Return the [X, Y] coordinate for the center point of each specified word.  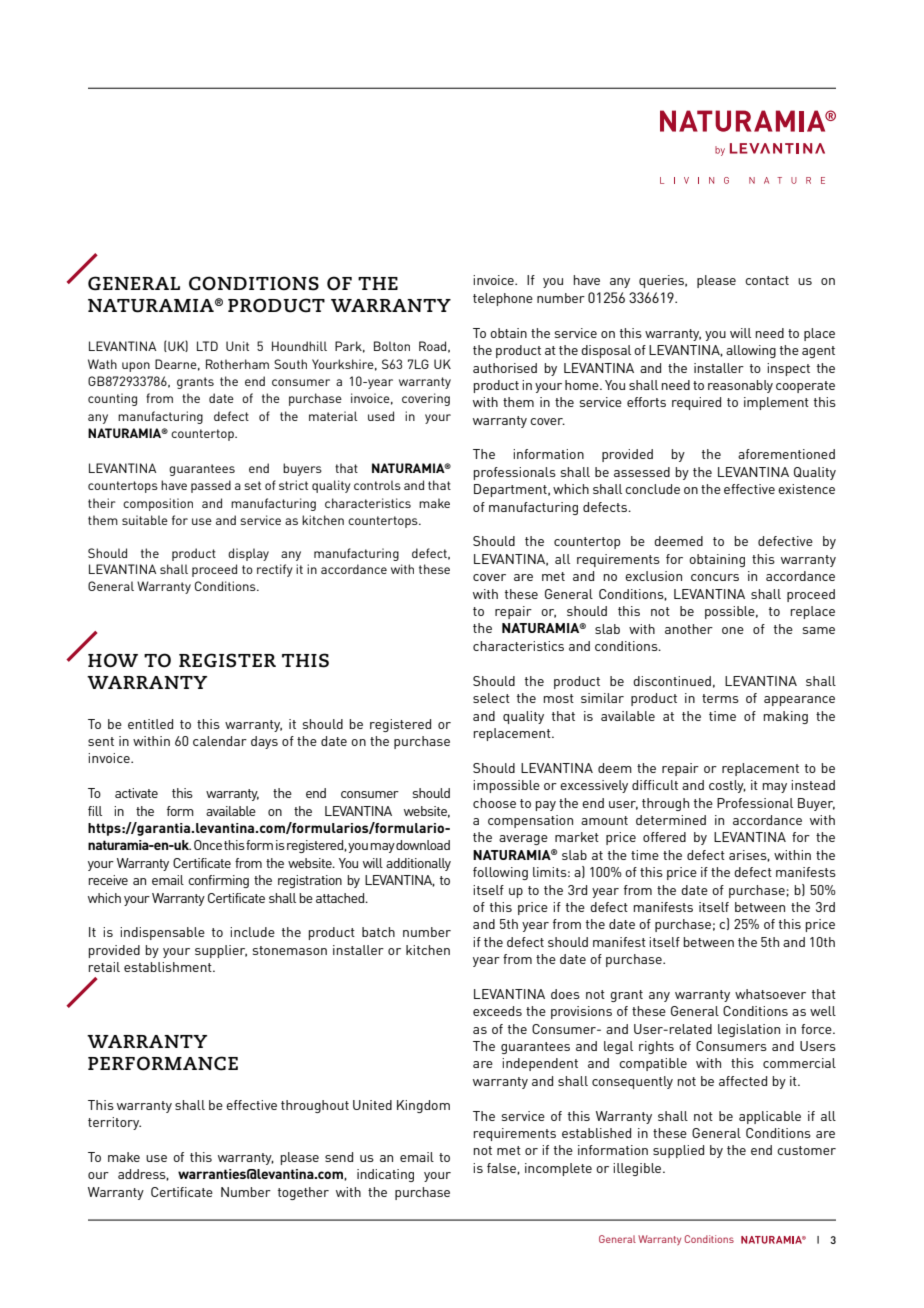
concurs [715, 577]
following [500, 873]
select [491, 698]
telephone [503, 299]
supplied [678, 1151]
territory [114, 1123]
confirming [218, 881]
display [248, 554]
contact [767, 280]
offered [664, 837]
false [502, 1168]
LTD [207, 346]
